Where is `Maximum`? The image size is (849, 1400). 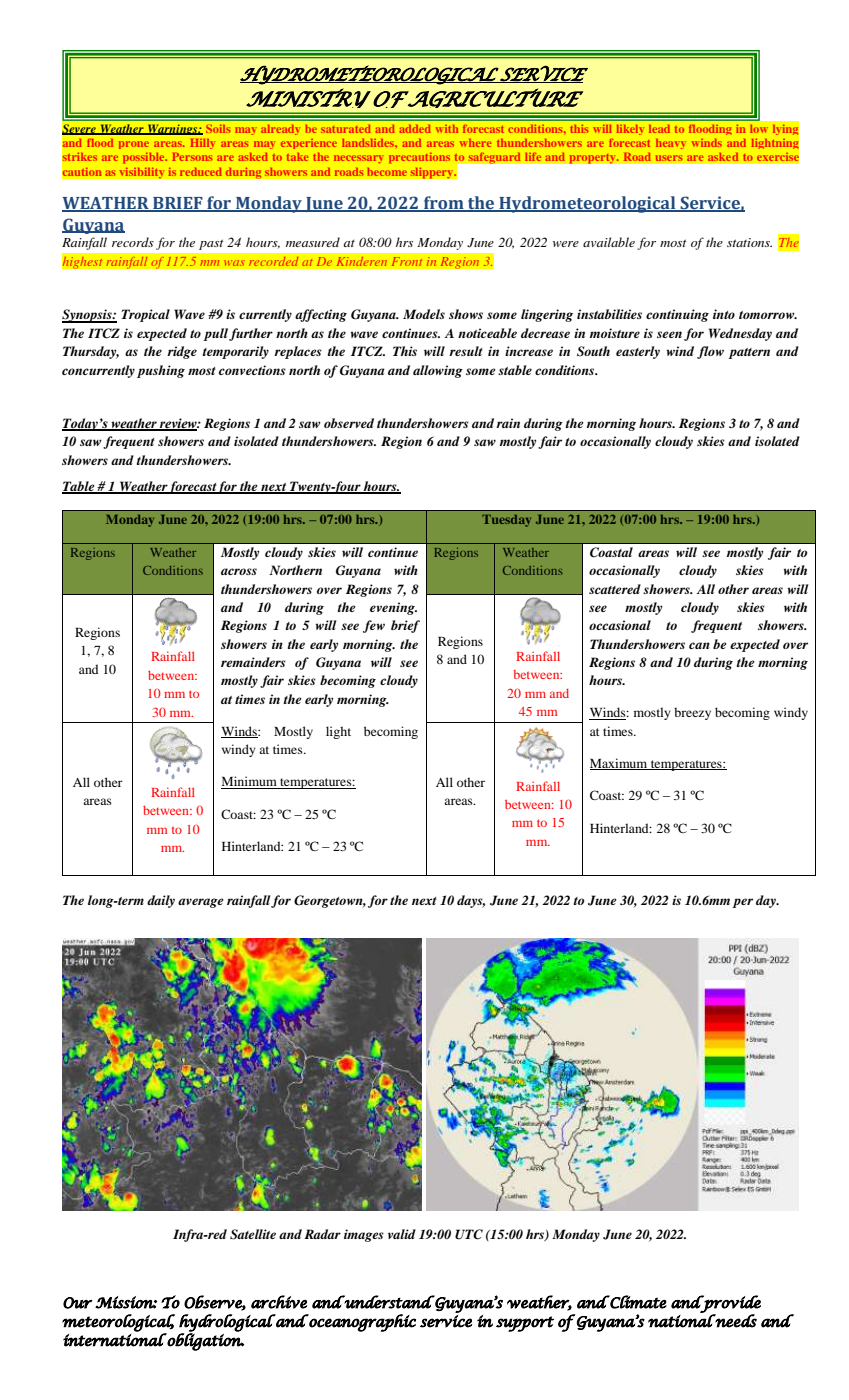
Maximum is located at coordinates (620, 764).
